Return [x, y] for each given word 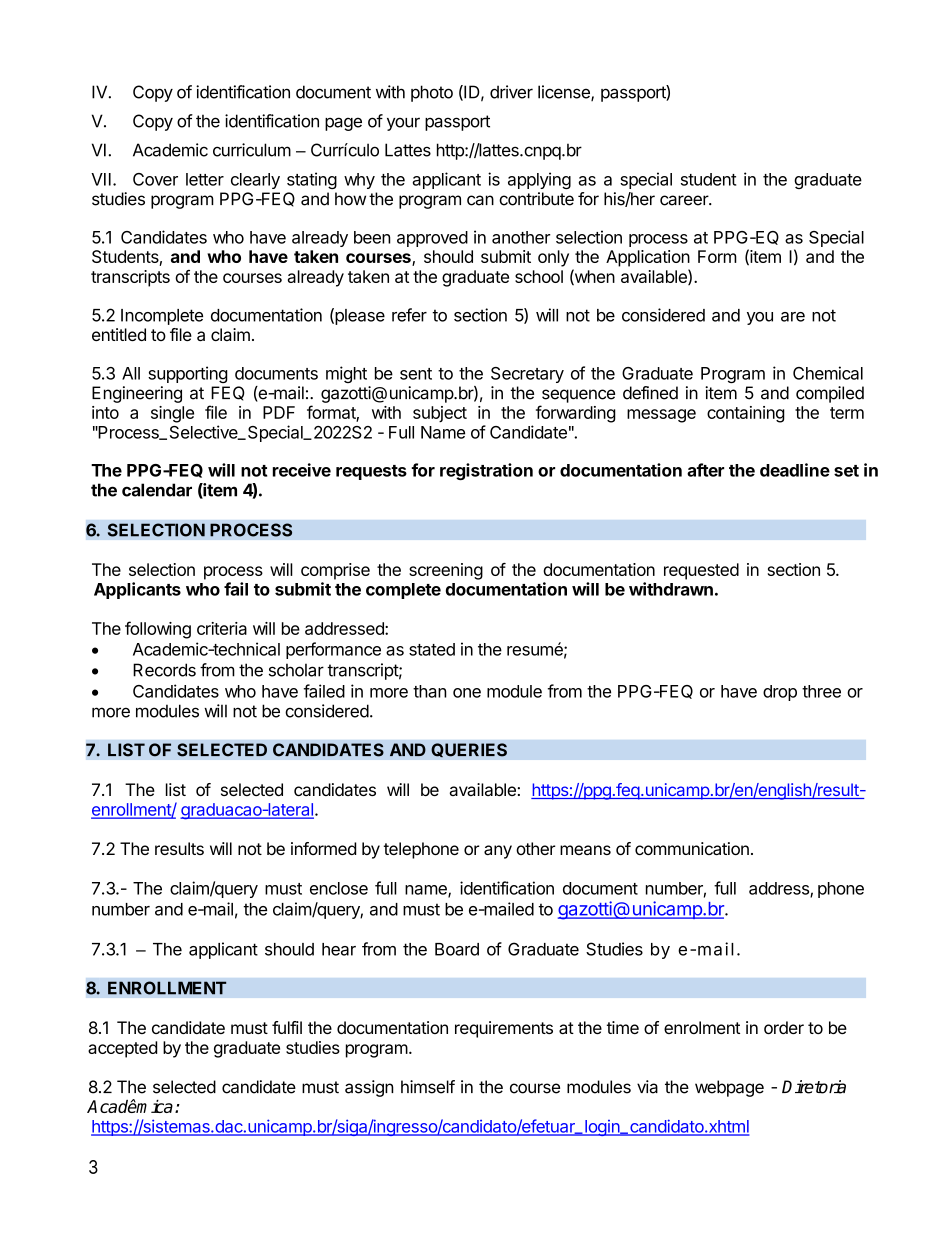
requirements [504, 1029]
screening [446, 571]
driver [511, 92]
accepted [122, 1049]
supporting [188, 374]
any [498, 852]
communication [692, 848]
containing [746, 414]
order [784, 1027]
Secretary [527, 375]
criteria [222, 628]
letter [205, 179]
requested [701, 571]
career [685, 200]
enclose [339, 888]
